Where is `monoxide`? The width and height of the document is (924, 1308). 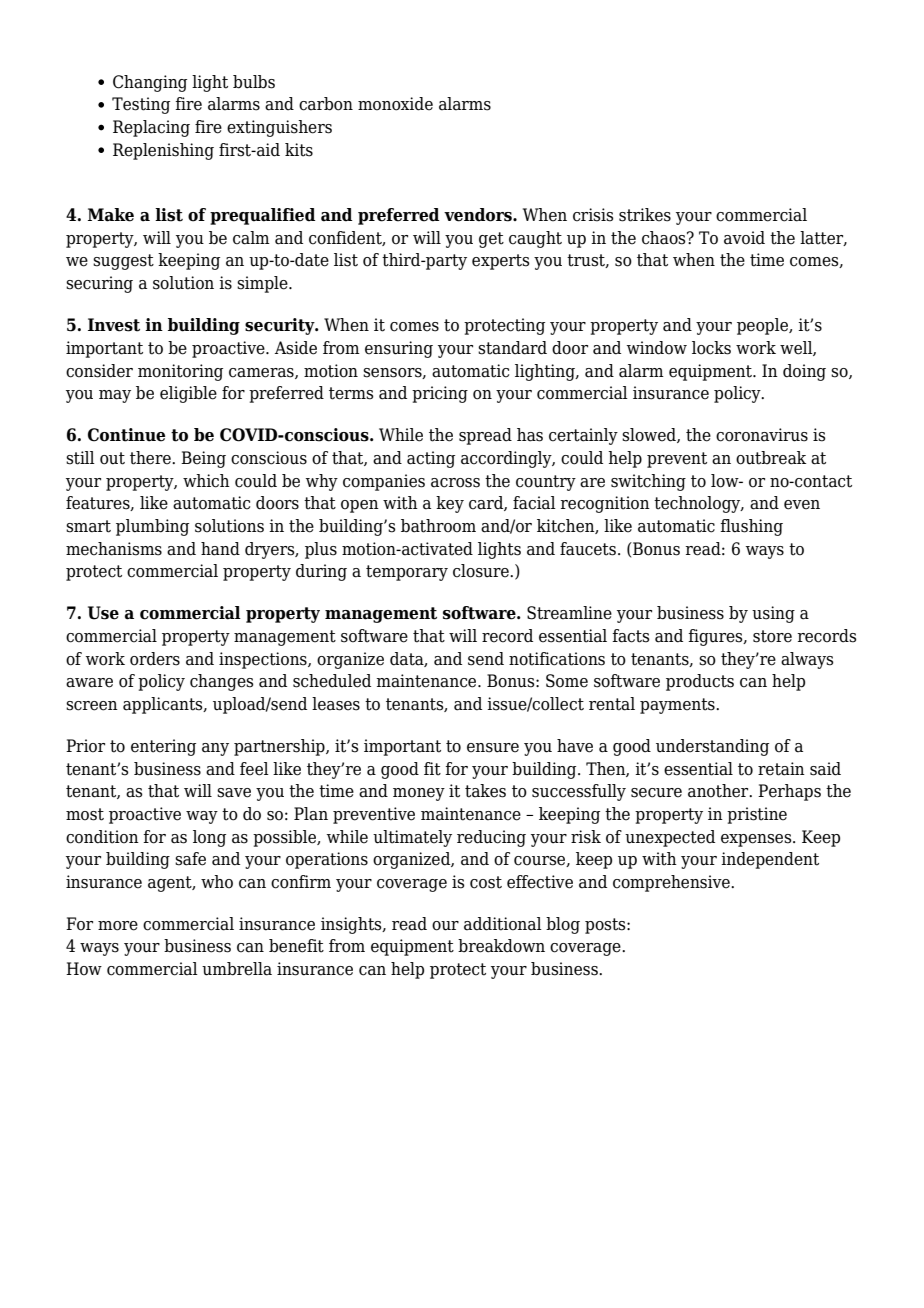
monoxide is located at coordinates (395, 104).
